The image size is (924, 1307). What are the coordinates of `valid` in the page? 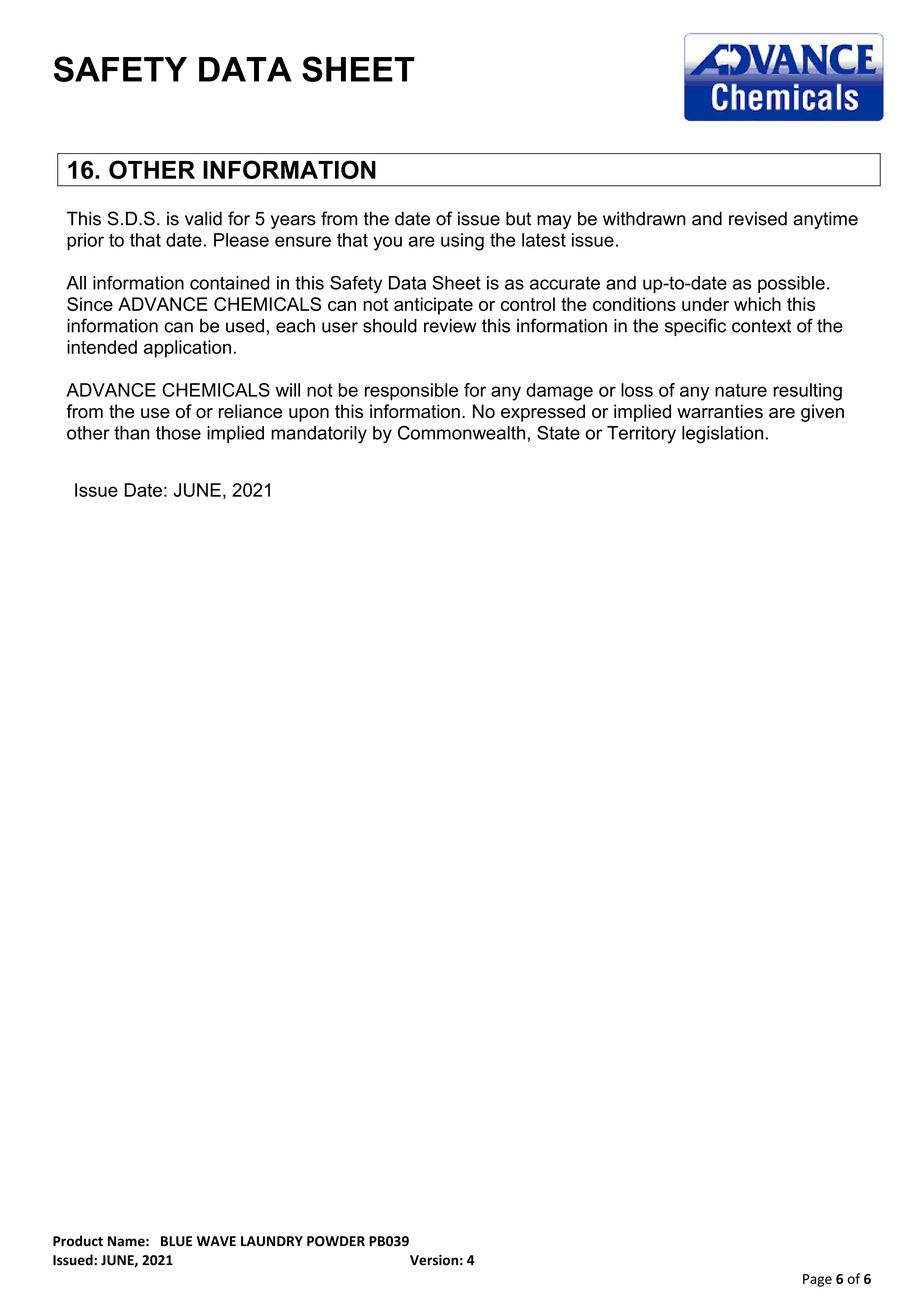 It's located at (203, 218).
